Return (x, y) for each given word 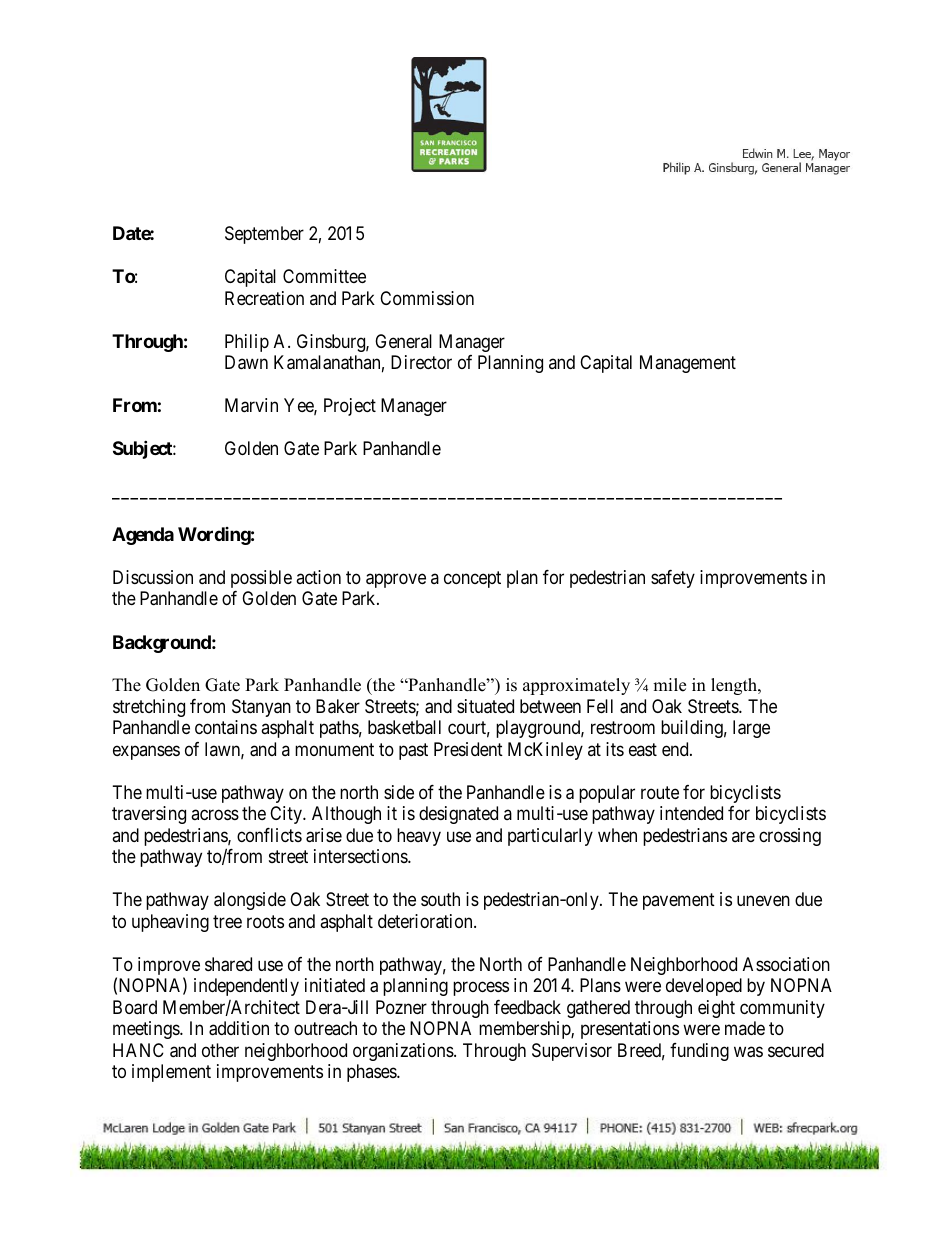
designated (458, 815)
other (220, 1050)
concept (472, 579)
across (215, 815)
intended (691, 813)
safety (673, 579)
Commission (427, 298)
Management (688, 364)
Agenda (143, 536)
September (264, 235)
